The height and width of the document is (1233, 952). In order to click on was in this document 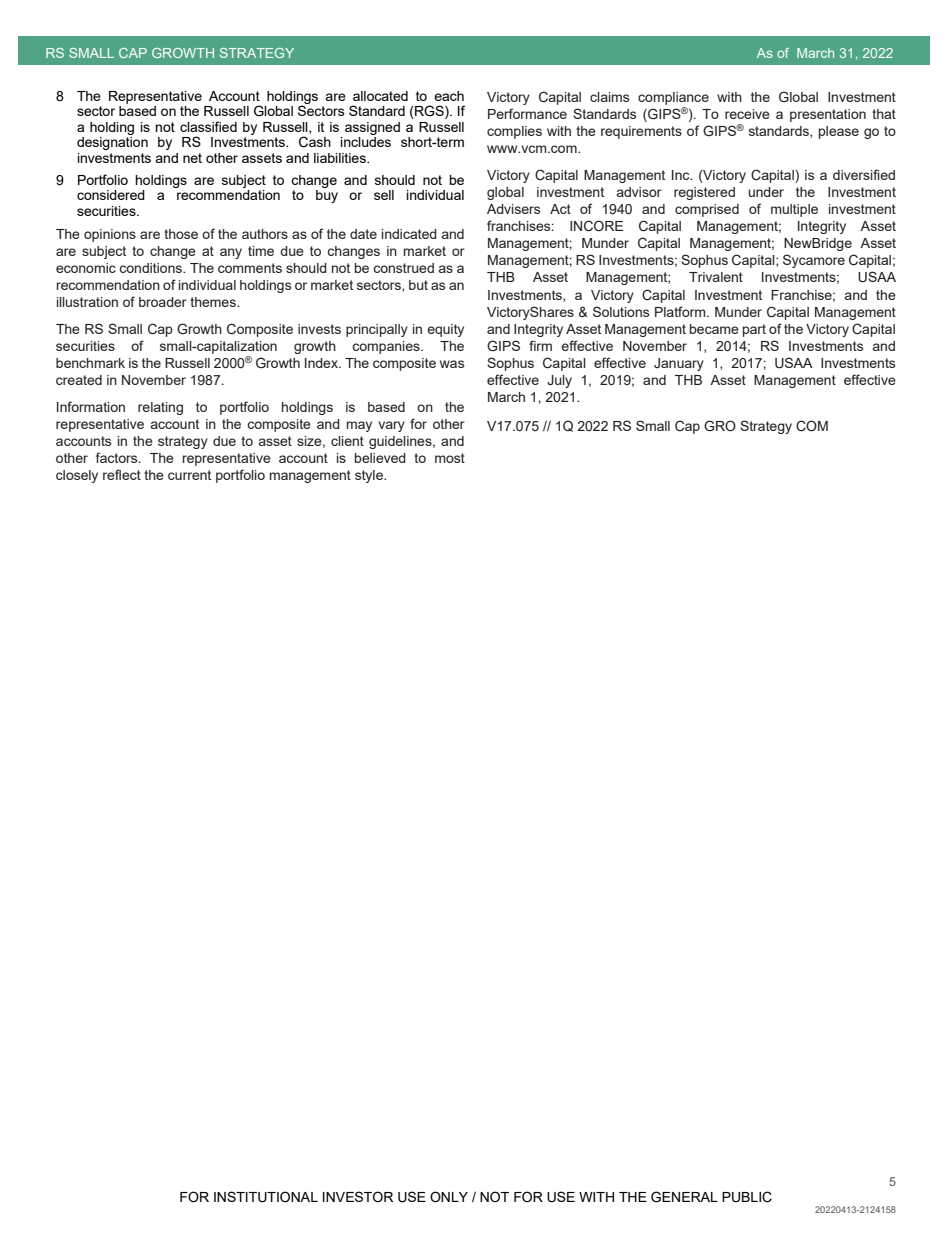, I will do `click(452, 364)`.
